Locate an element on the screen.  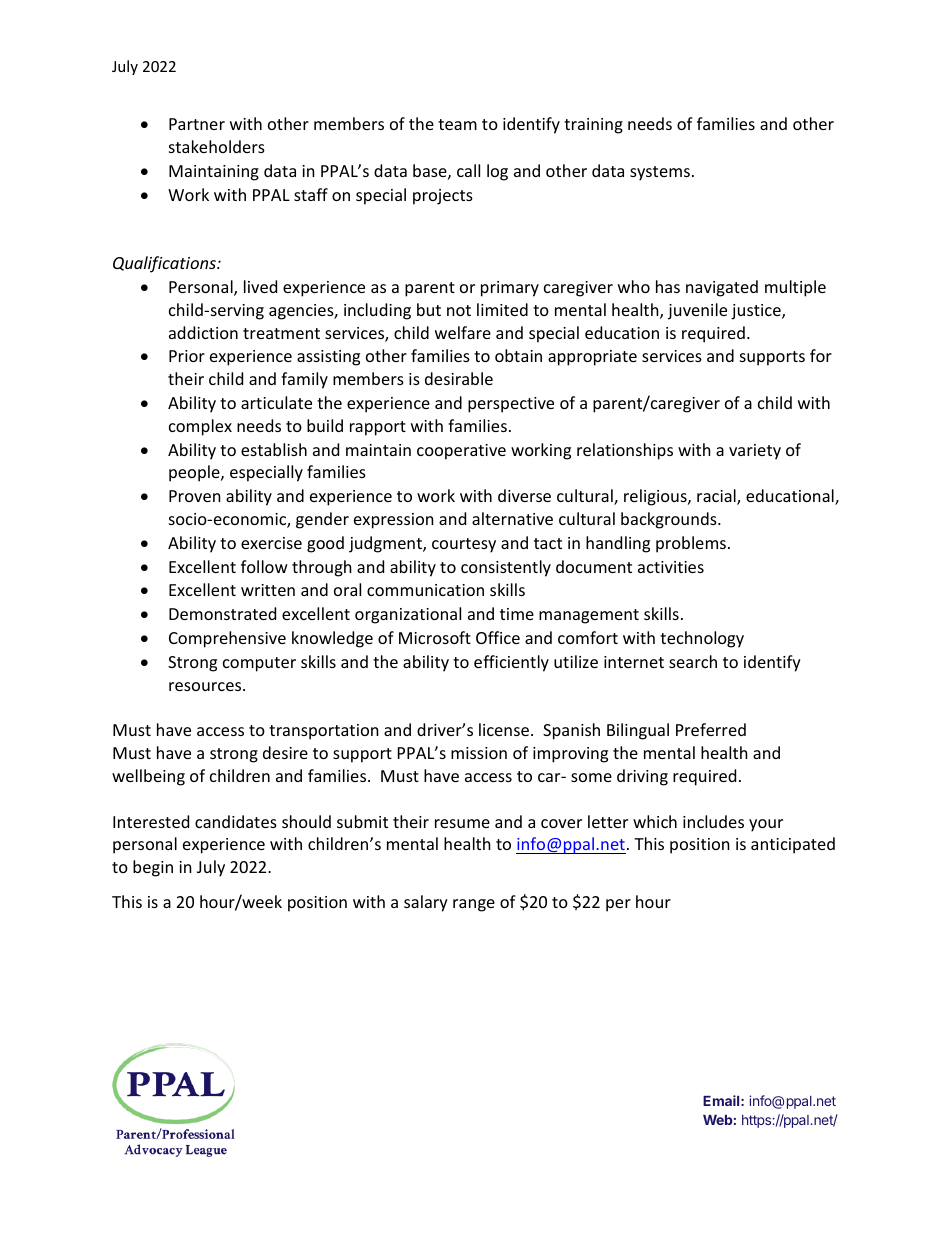
Proven is located at coordinates (195, 496).
